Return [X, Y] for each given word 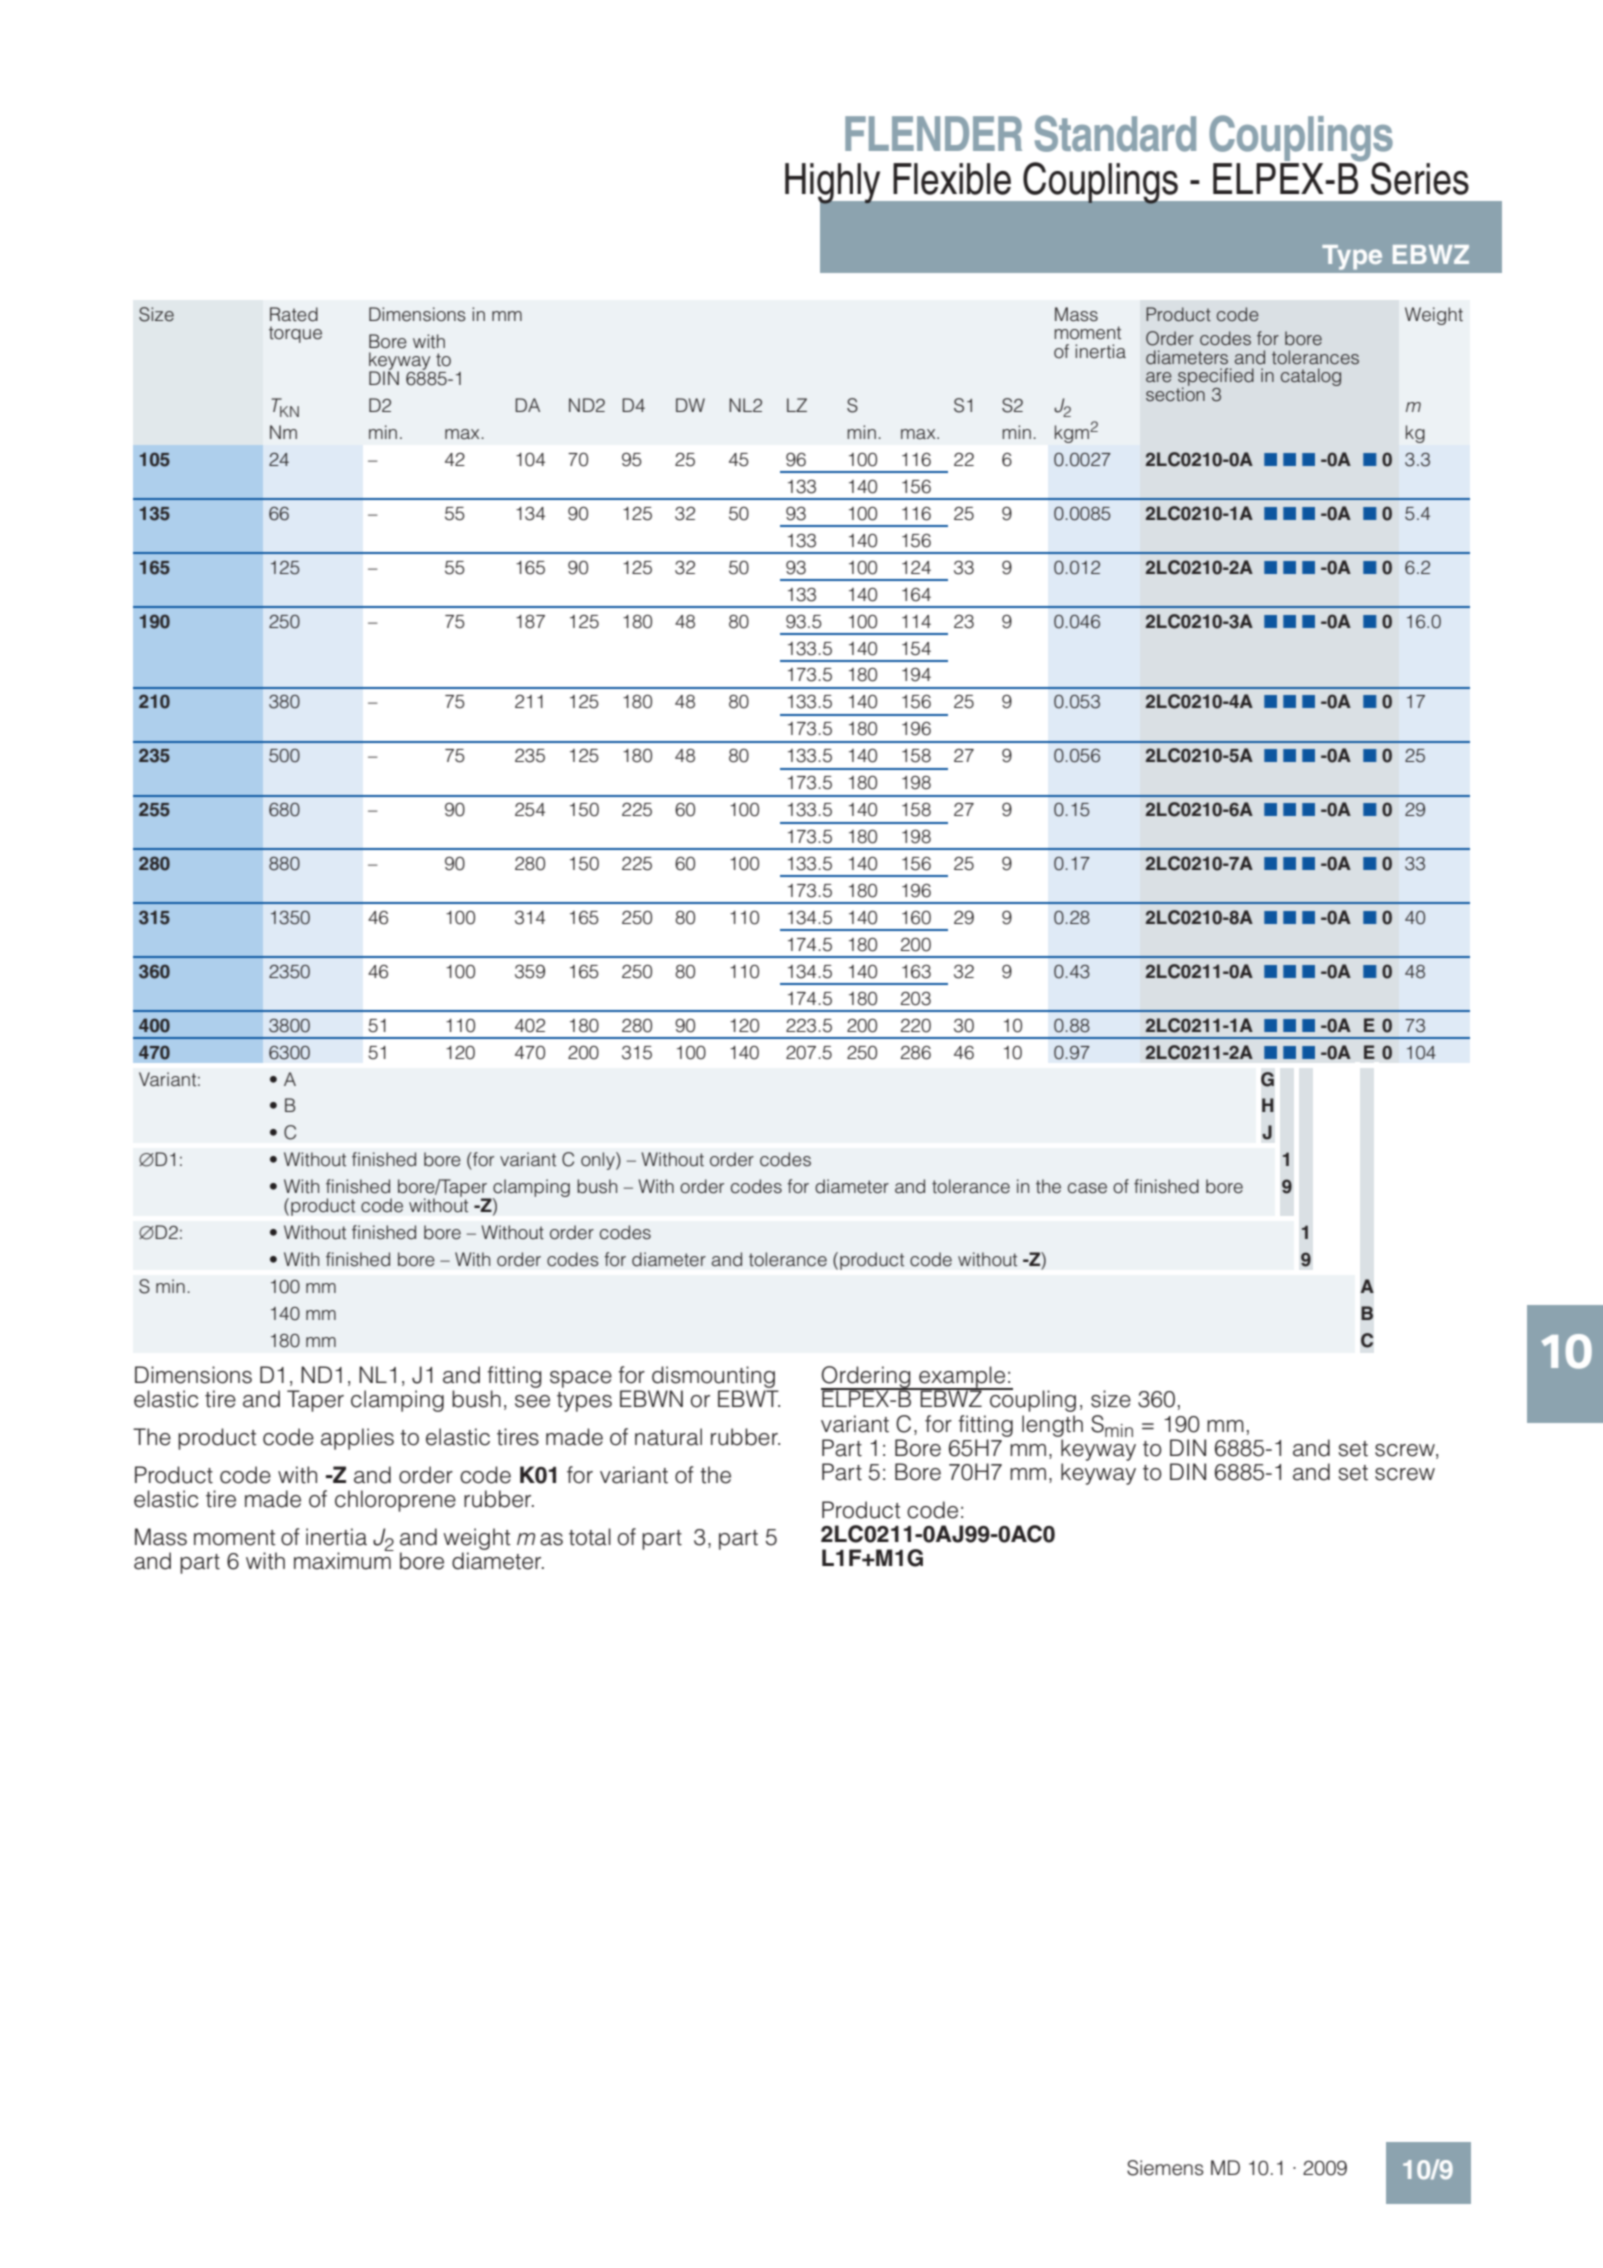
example [962, 1378]
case [1087, 1188]
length [1052, 1426]
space [581, 1379]
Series [1420, 178]
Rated [294, 314]
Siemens [1165, 2168]
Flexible [952, 179]
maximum [343, 1560]
